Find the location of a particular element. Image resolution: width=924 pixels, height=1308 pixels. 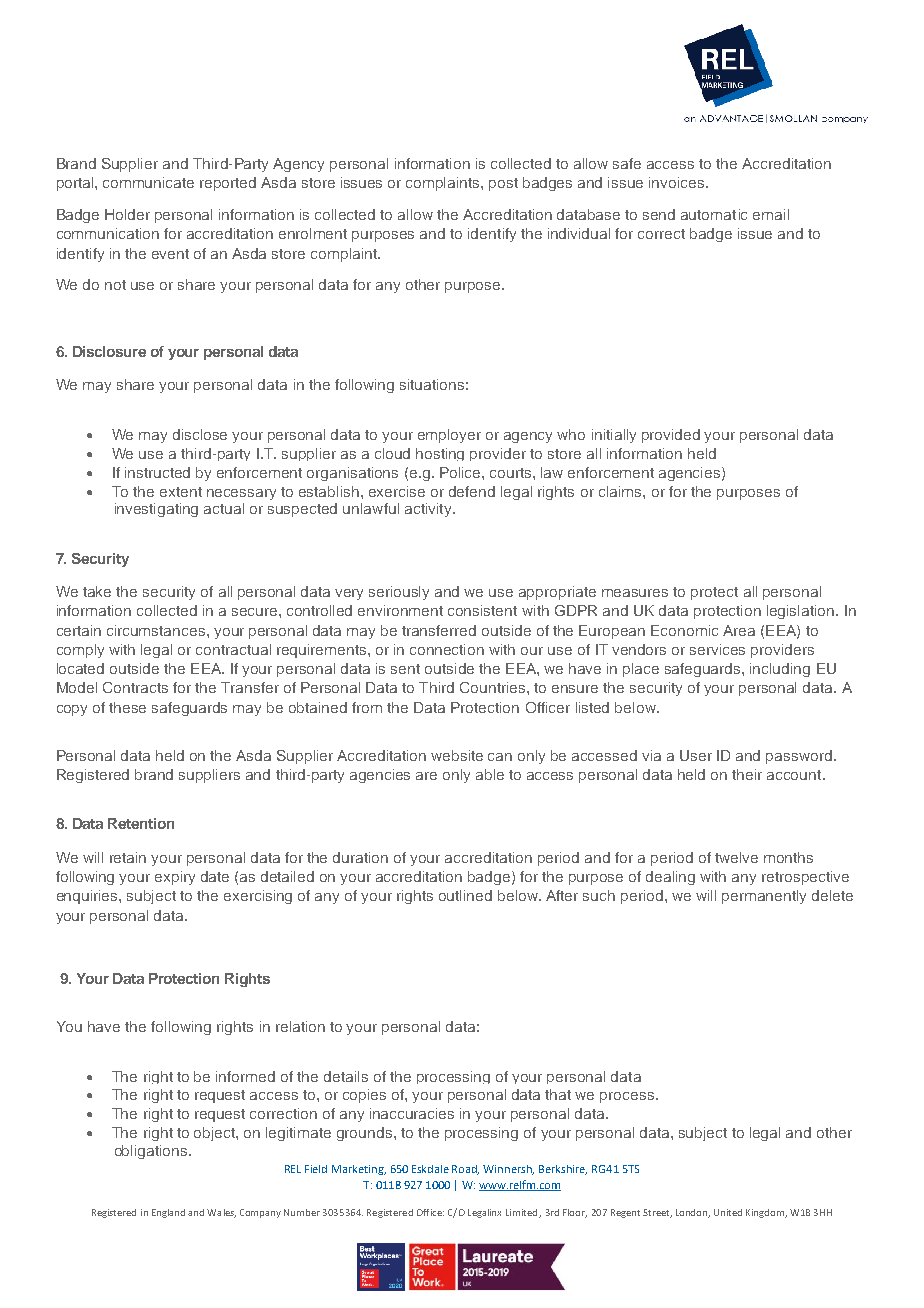

United is located at coordinates (728, 1212).
